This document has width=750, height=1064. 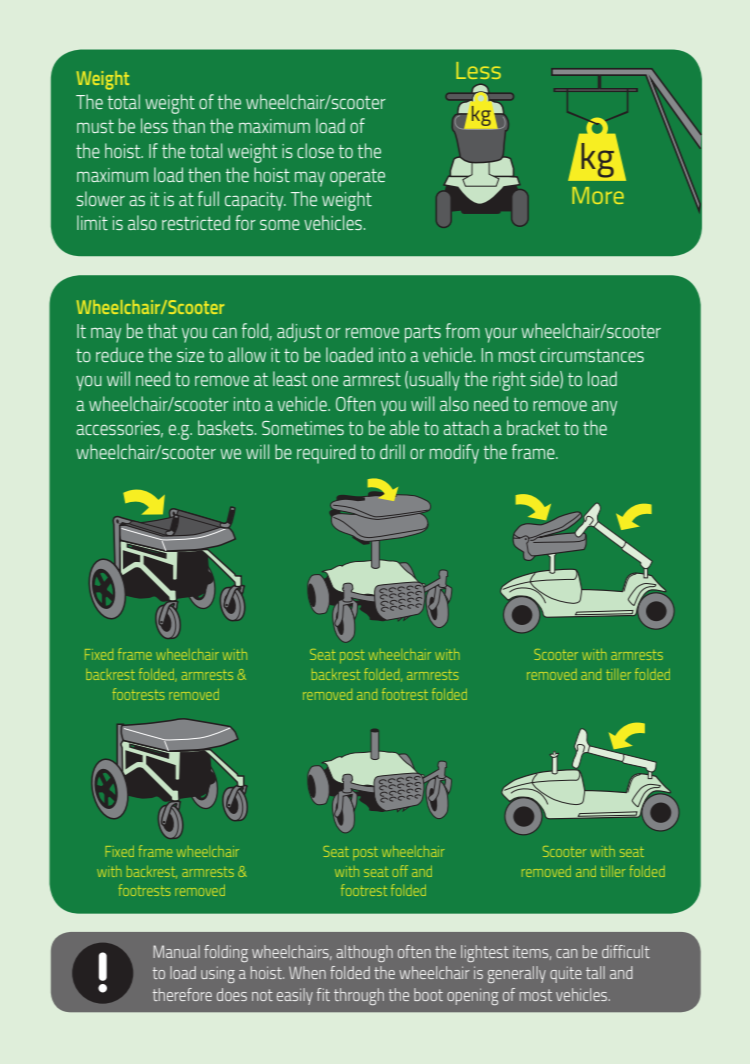 I want to click on drill, so click(x=392, y=451).
